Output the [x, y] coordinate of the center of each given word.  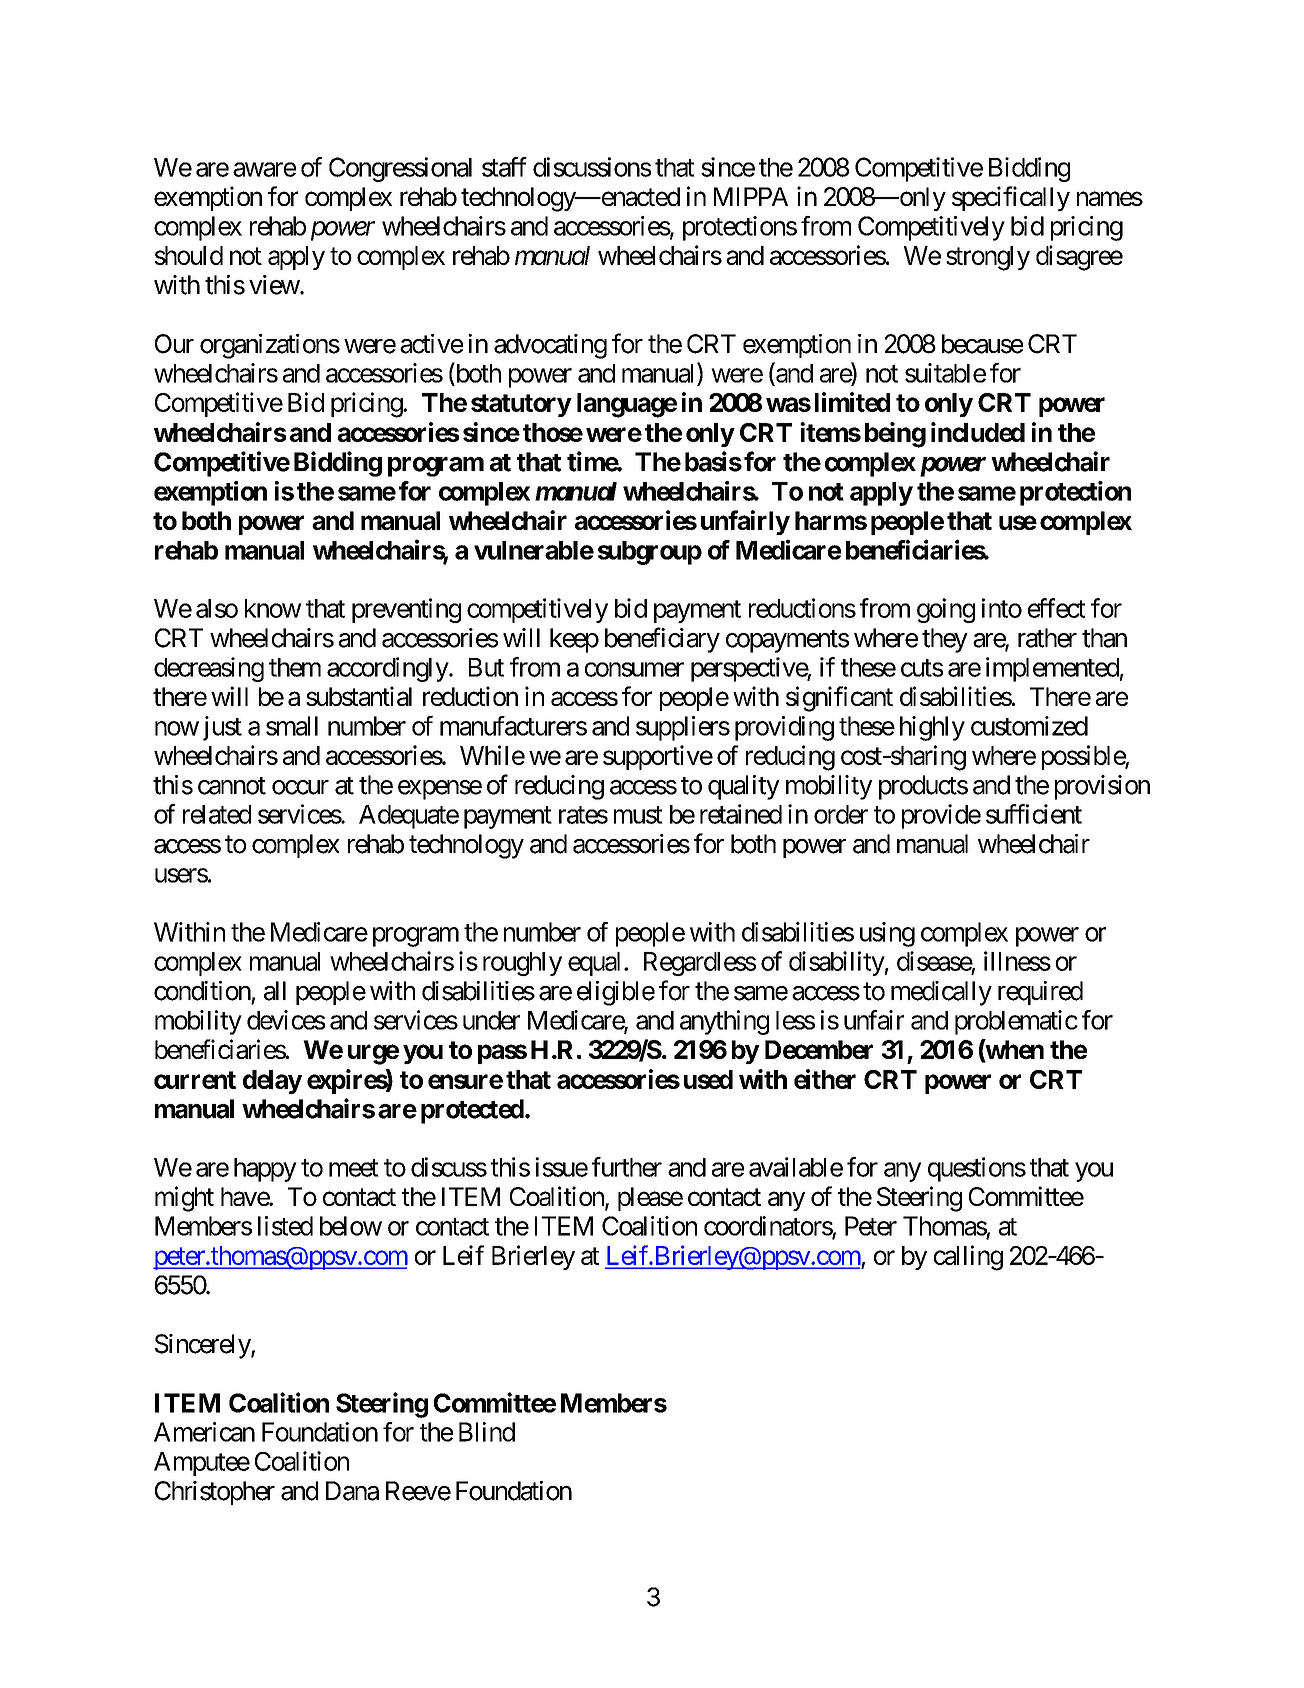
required [1040, 993]
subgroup [650, 553]
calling [968, 1258]
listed [285, 1226]
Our [174, 344]
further [627, 1167]
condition [202, 991]
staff [504, 167]
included [978, 432]
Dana [352, 1491]
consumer [634, 669]
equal [594, 964]
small [292, 726]
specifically [1011, 198]
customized [1029, 726]
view [274, 285]
